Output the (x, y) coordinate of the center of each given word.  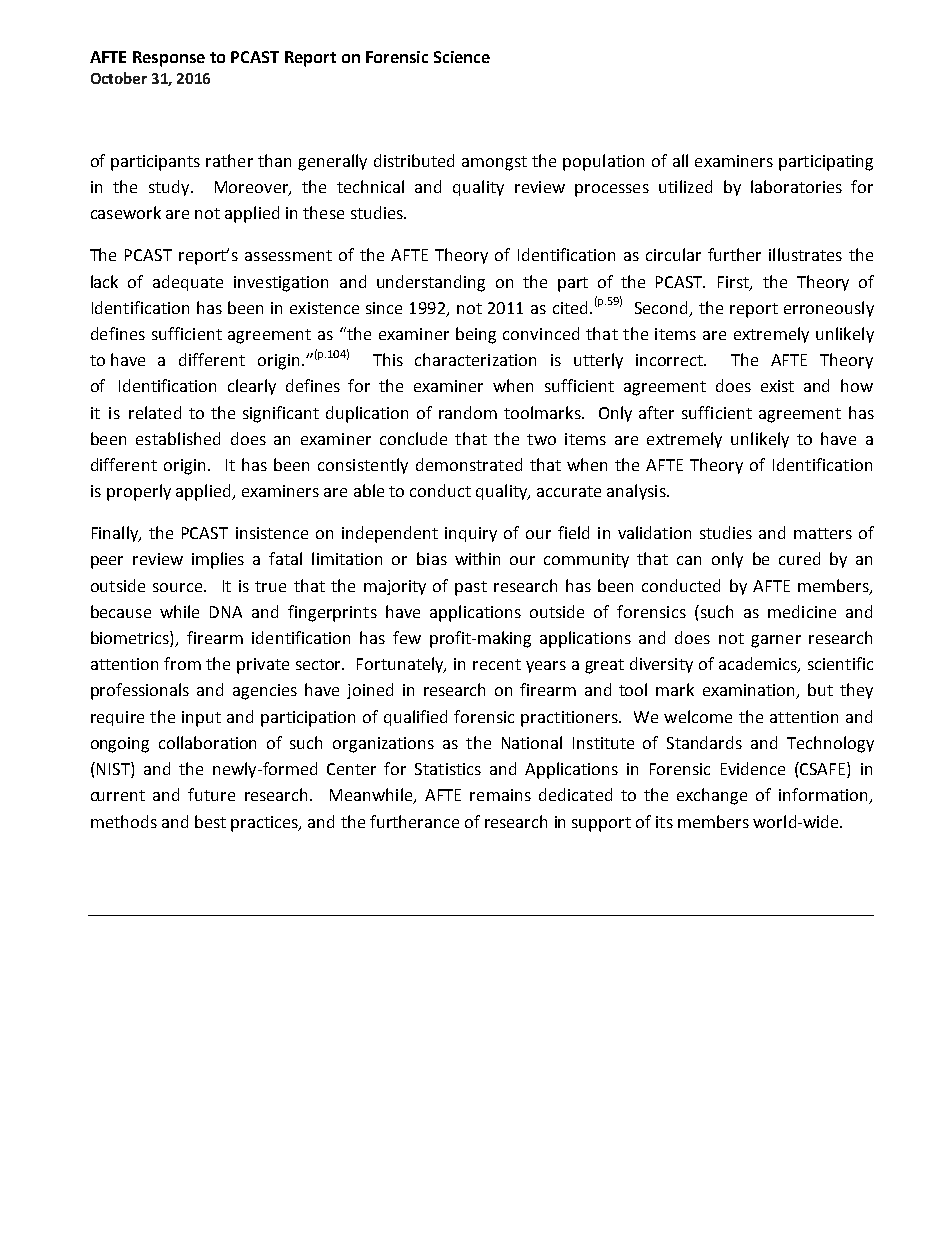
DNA (226, 612)
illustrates (805, 254)
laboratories (796, 186)
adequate (188, 283)
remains (500, 795)
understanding (431, 283)
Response (169, 59)
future (211, 794)
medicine (802, 611)
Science (462, 57)
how (857, 385)
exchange (712, 796)
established (178, 438)
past (471, 588)
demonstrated (469, 464)
